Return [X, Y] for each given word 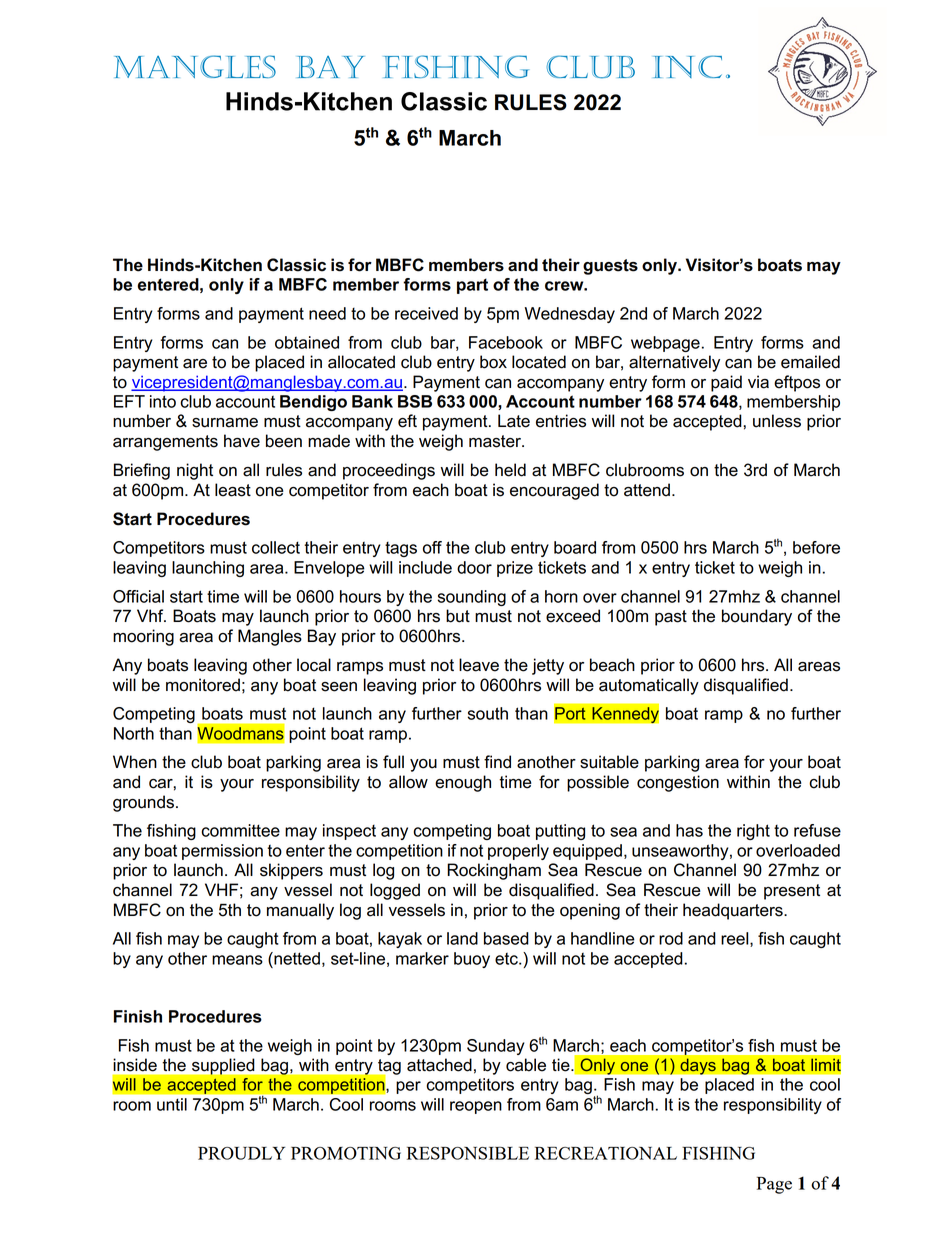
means [237, 960]
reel [736, 939]
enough [463, 783]
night [195, 471]
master [496, 441]
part [472, 286]
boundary [757, 617]
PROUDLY [241, 1153]
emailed [810, 362]
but [458, 616]
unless [777, 421]
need [327, 313]
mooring [143, 637]
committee [240, 830]
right [753, 832]
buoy [472, 960]
